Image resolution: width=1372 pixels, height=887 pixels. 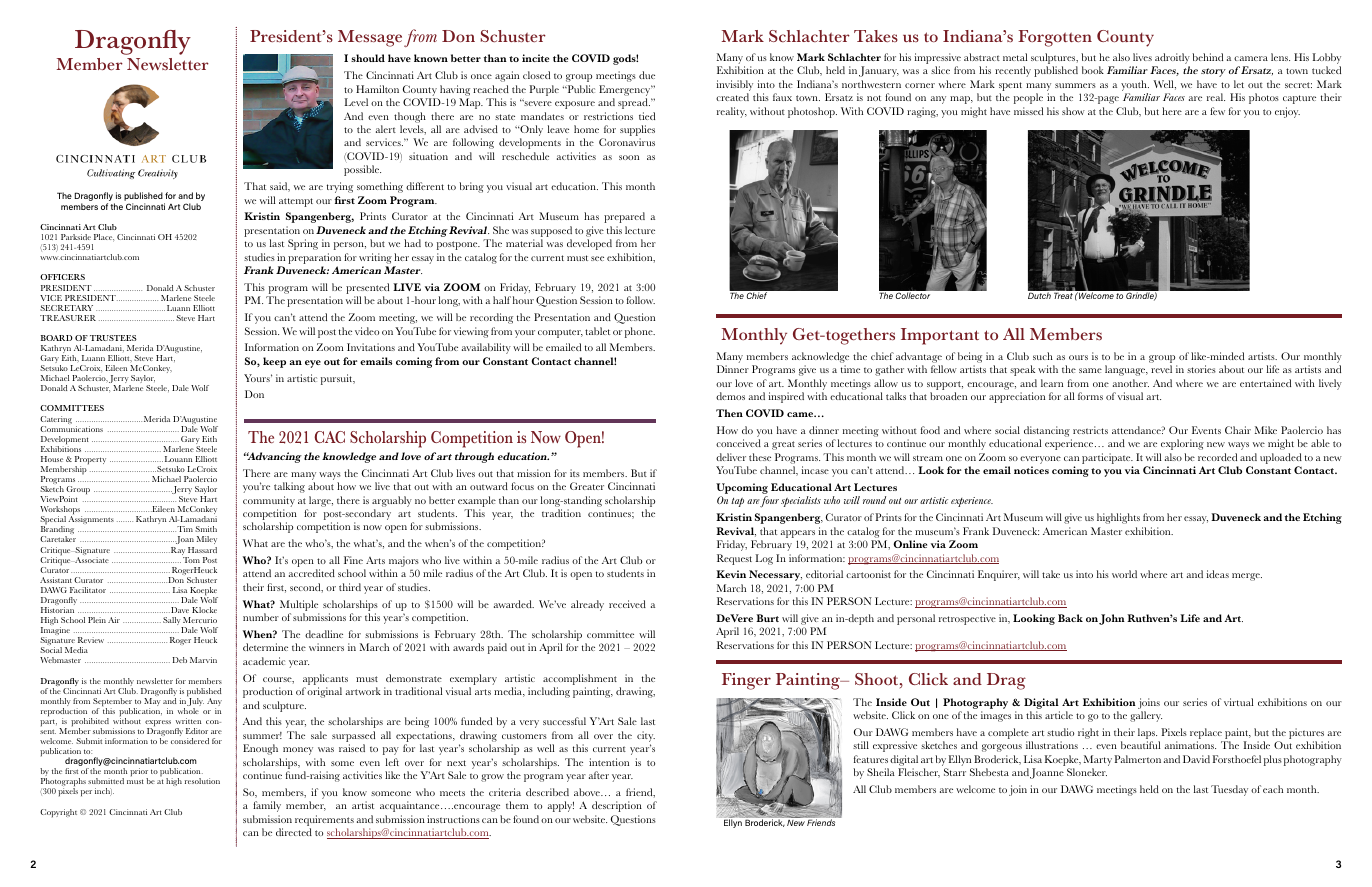 What do you see at coordinates (1171, 60) in the page?
I see `adroitly` at bounding box center [1171, 60].
